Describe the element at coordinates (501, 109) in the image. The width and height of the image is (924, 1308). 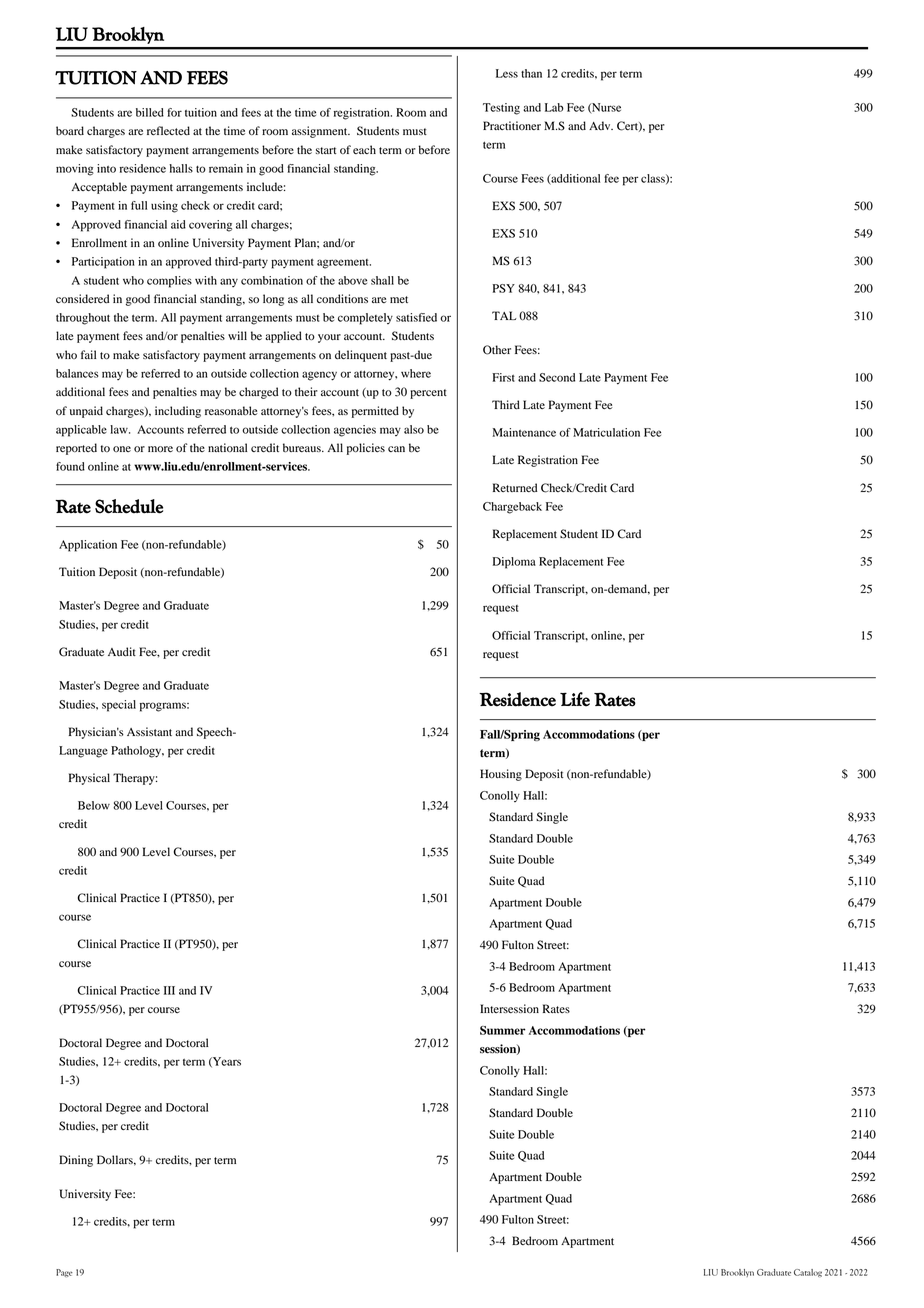
I see `Testing` at that location.
